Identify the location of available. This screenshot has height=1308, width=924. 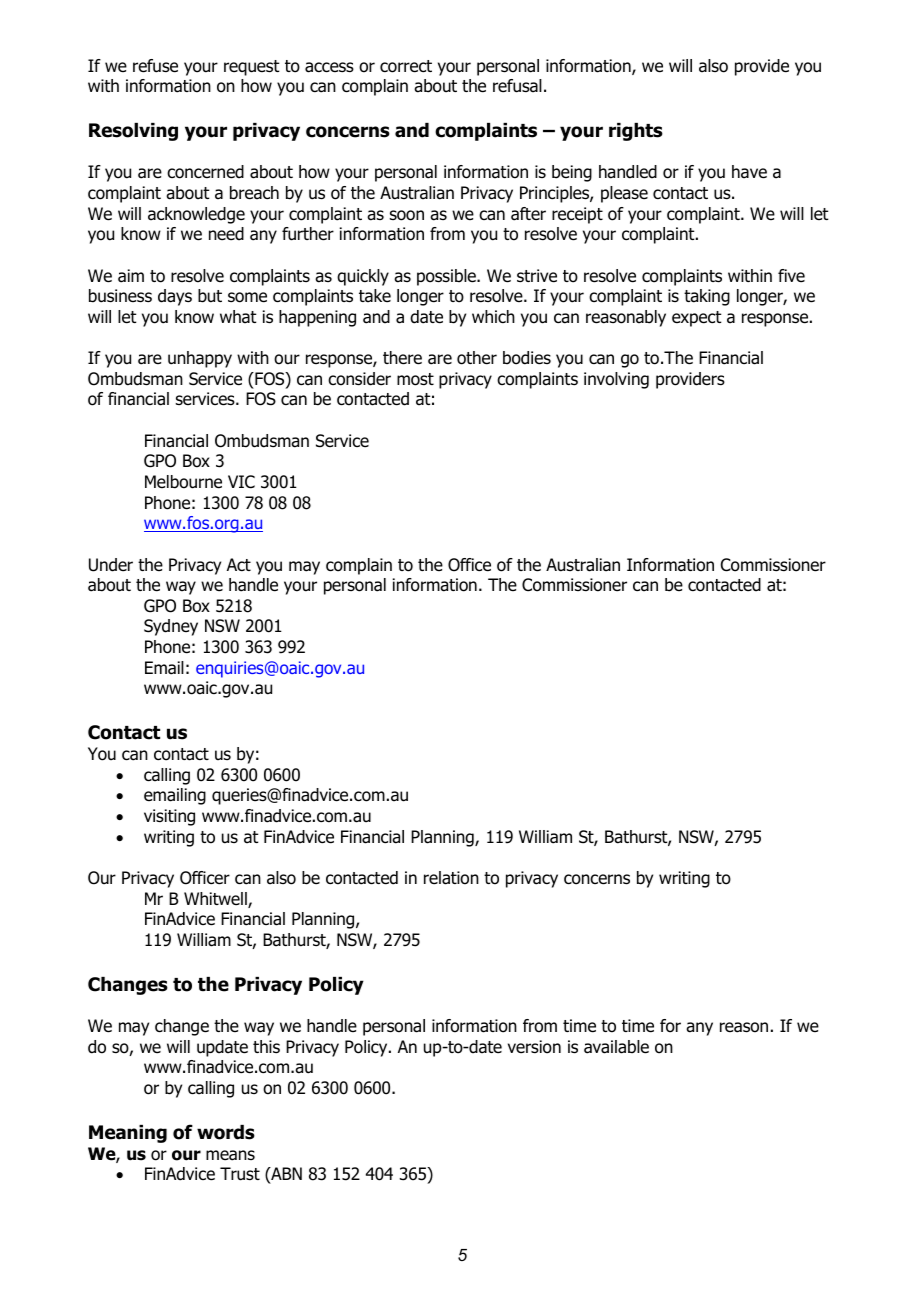
(616, 1047).
